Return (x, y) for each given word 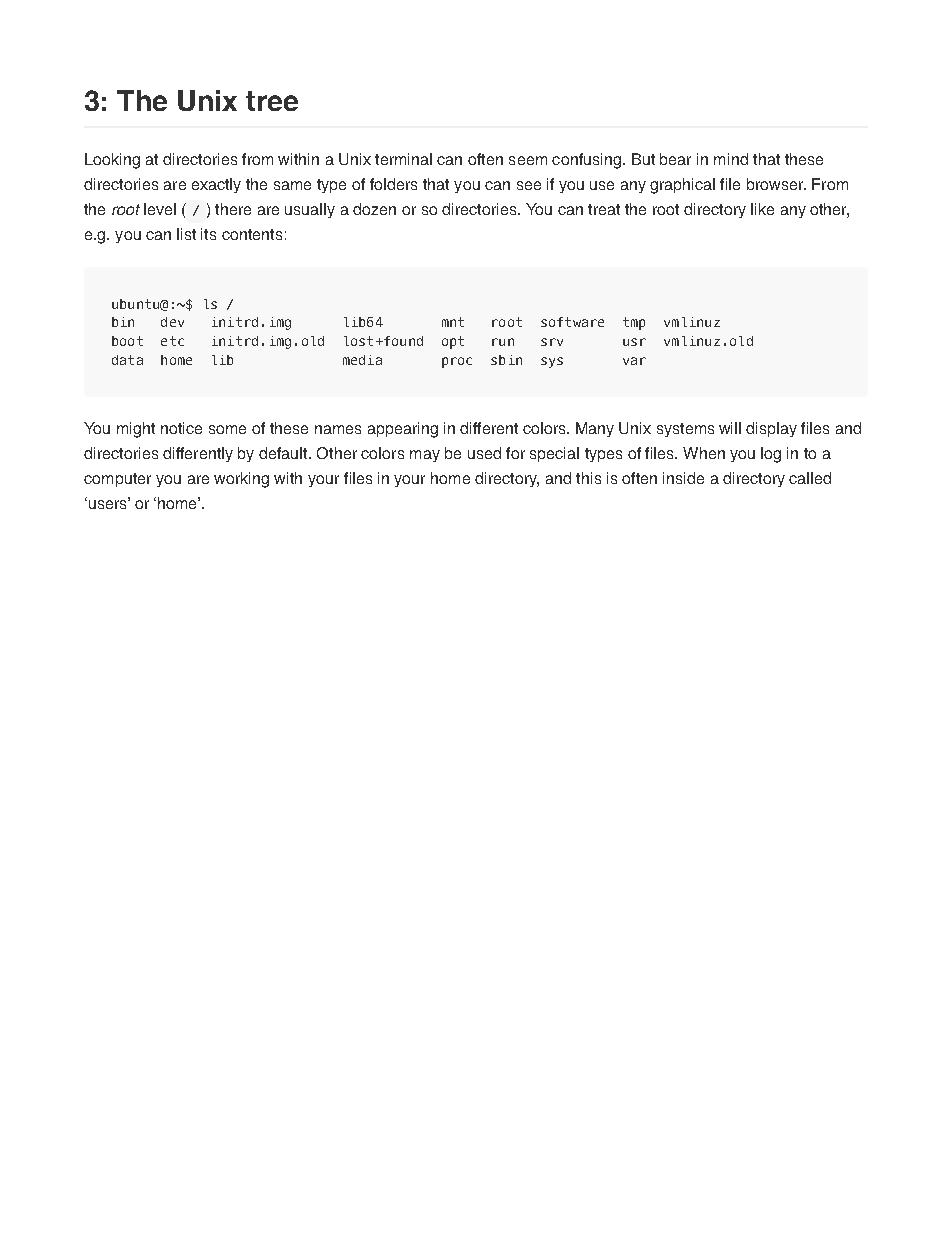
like (762, 209)
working (241, 480)
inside (683, 478)
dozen (374, 209)
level (160, 209)
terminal (403, 159)
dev (172, 322)
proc (457, 362)
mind (731, 159)
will (730, 428)
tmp (634, 323)
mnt (453, 322)
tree (272, 101)
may (425, 456)
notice (181, 428)
